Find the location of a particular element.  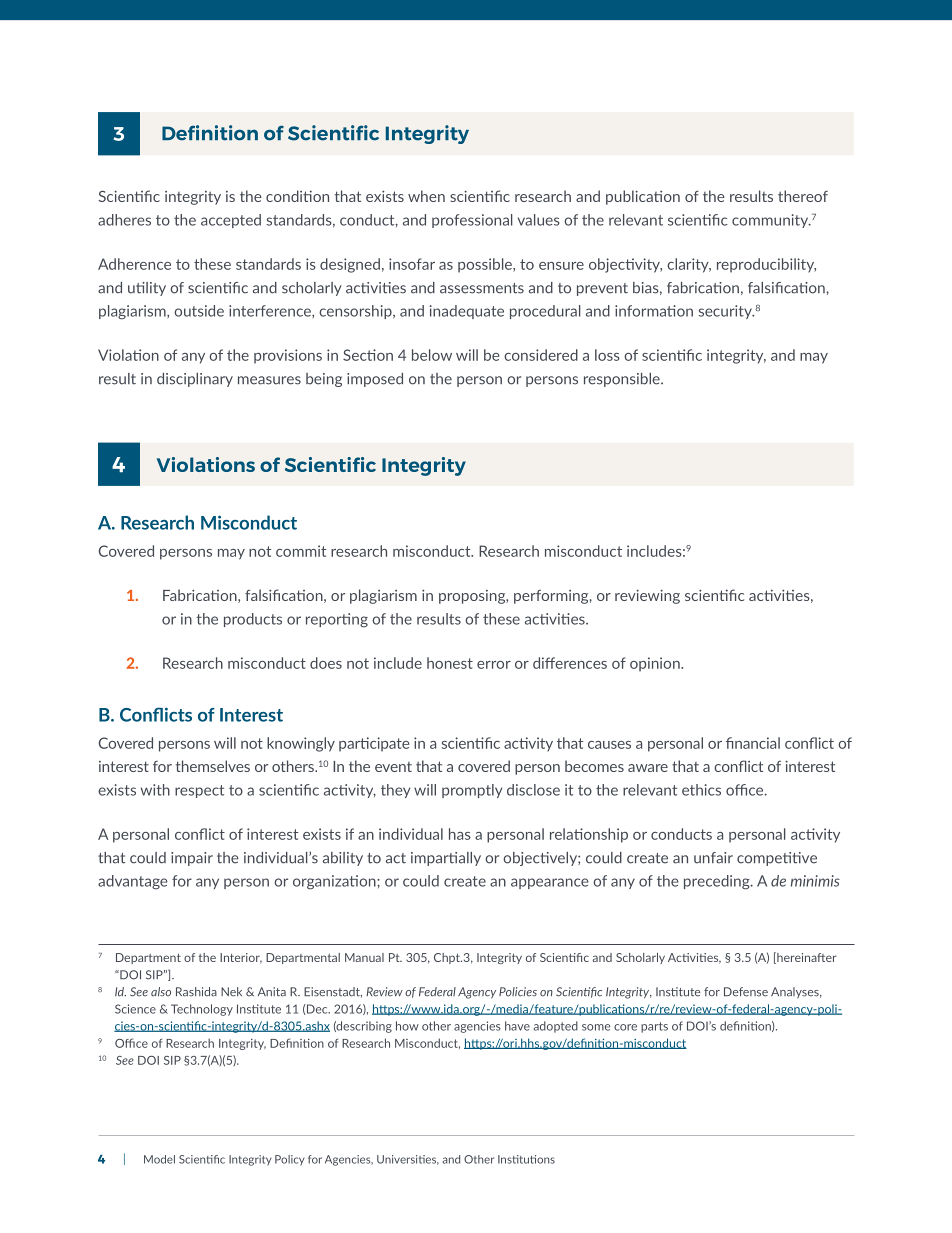

Model is located at coordinates (159, 1159).
